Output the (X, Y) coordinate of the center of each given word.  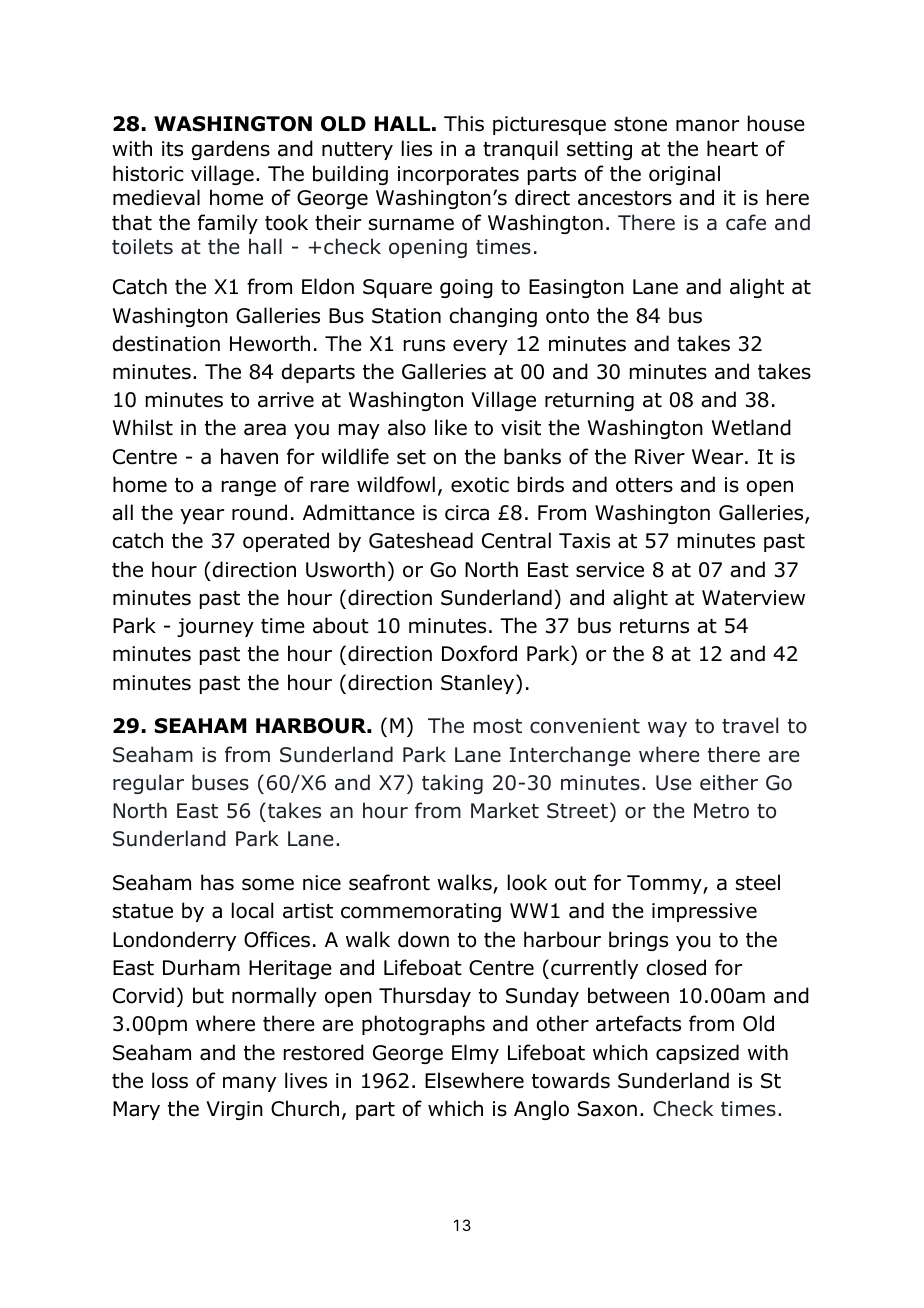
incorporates (458, 175)
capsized (697, 1054)
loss (170, 1080)
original (684, 175)
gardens (231, 150)
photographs (423, 1025)
